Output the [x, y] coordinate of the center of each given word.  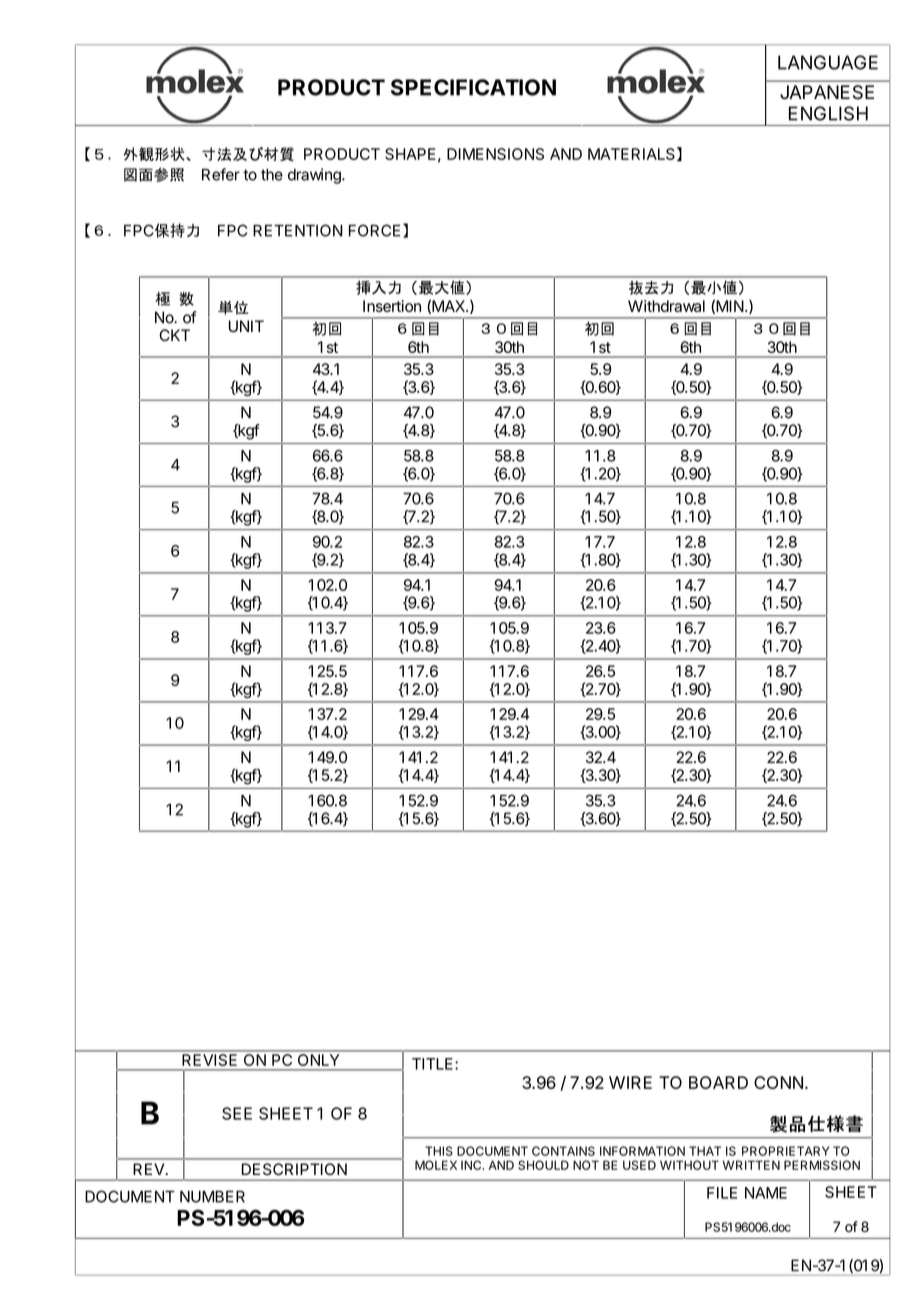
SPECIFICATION [473, 87]
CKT [174, 335]
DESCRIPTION [294, 1169]
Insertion [392, 306]
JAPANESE [827, 92]
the [272, 175]
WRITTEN [751, 1165]
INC [472, 1165]
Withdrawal [666, 306]
